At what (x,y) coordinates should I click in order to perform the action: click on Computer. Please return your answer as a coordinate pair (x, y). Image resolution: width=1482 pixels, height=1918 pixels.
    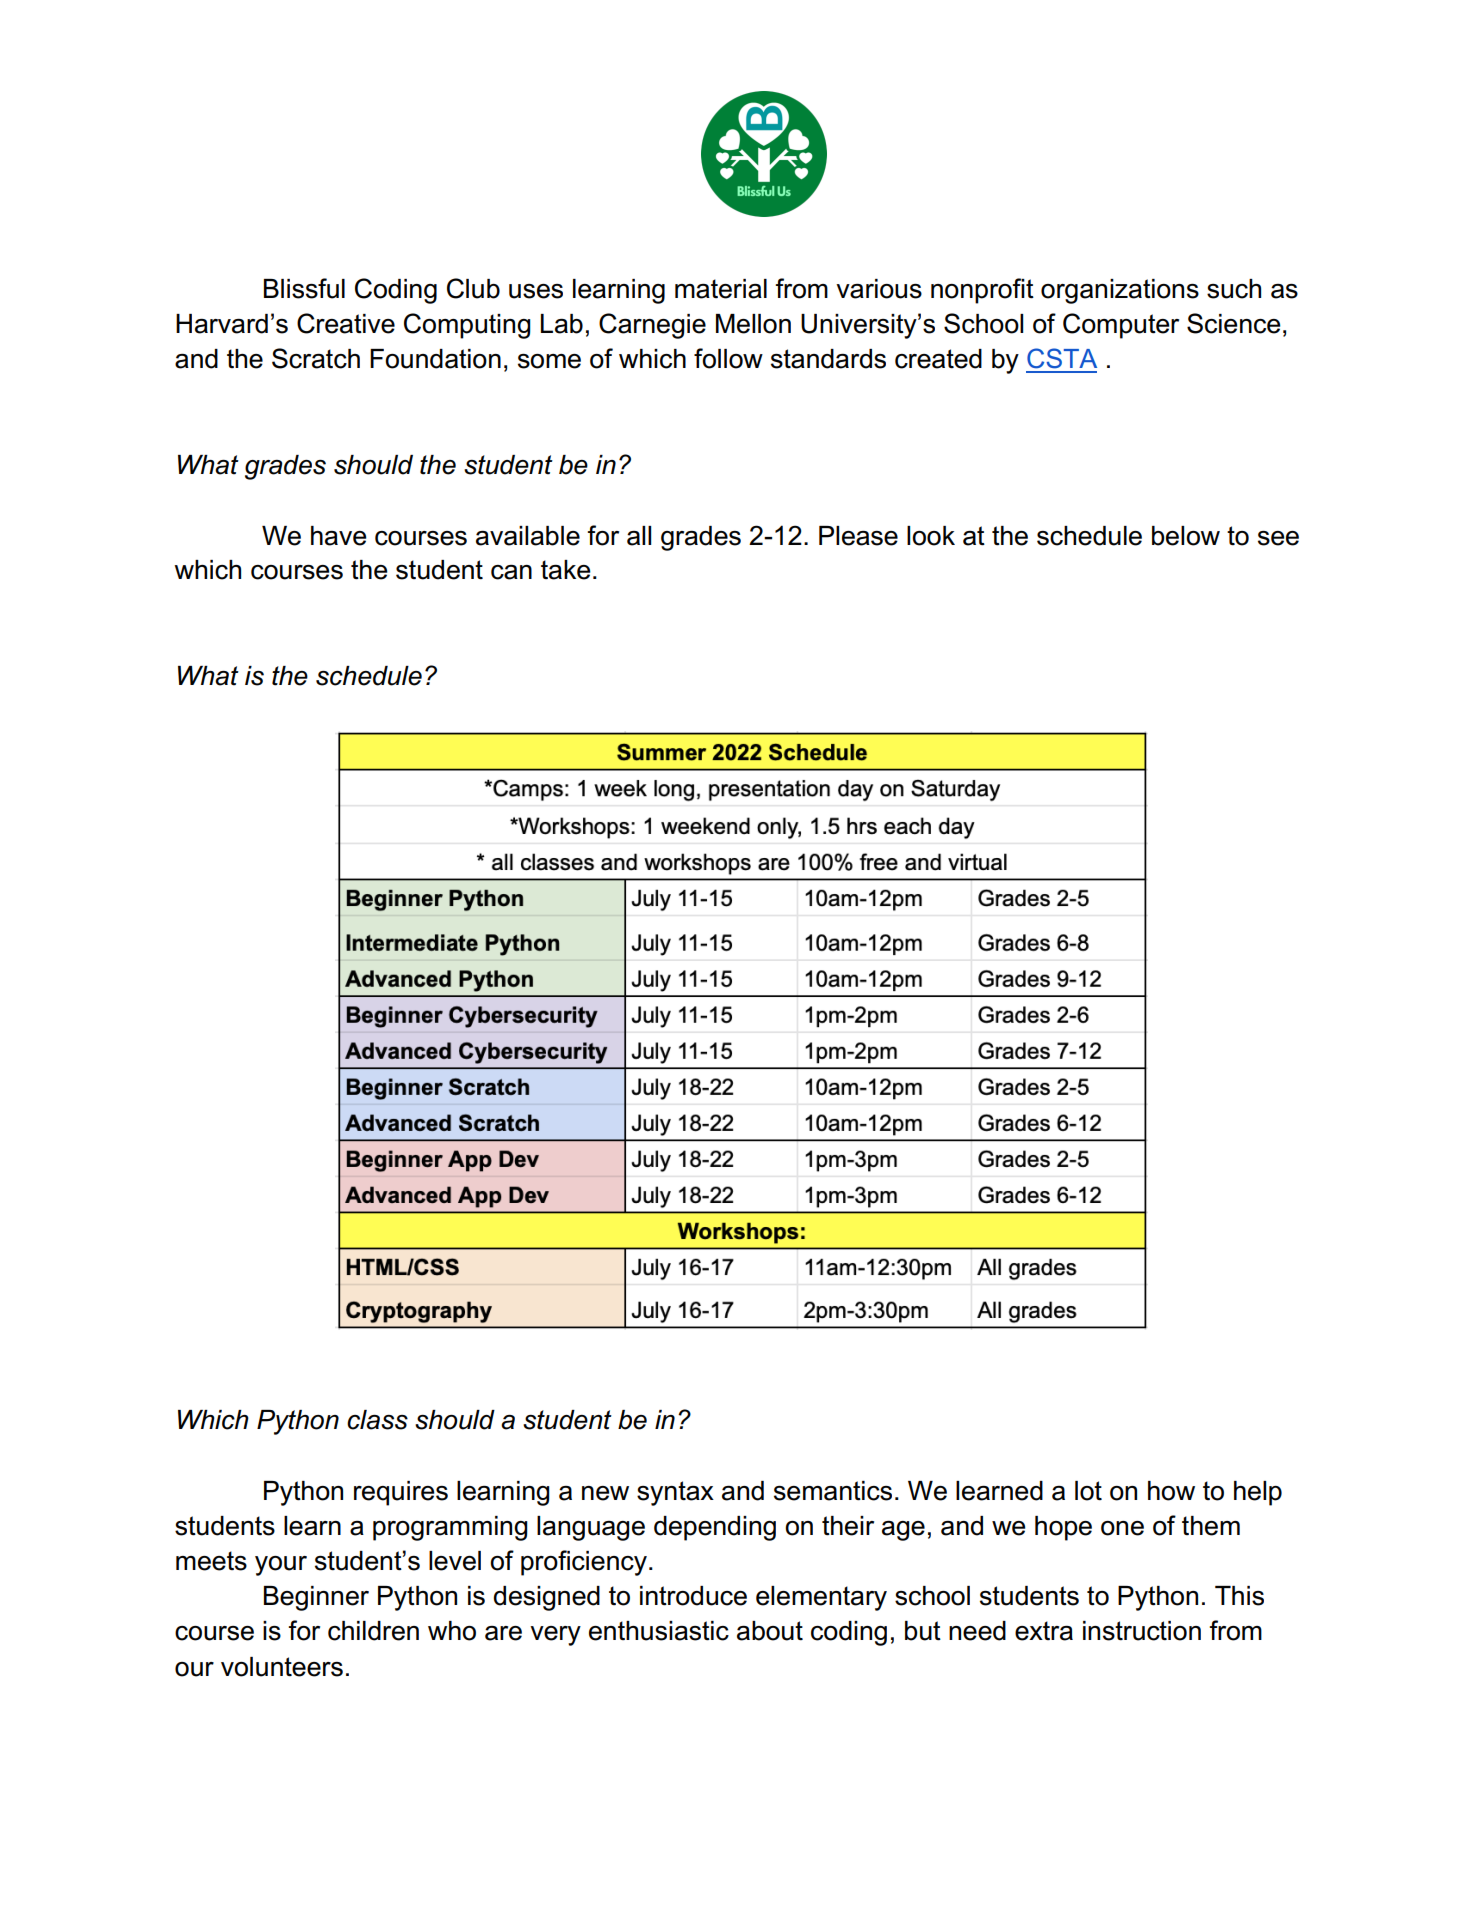
    Looking at the image, I should click on (1121, 326).
